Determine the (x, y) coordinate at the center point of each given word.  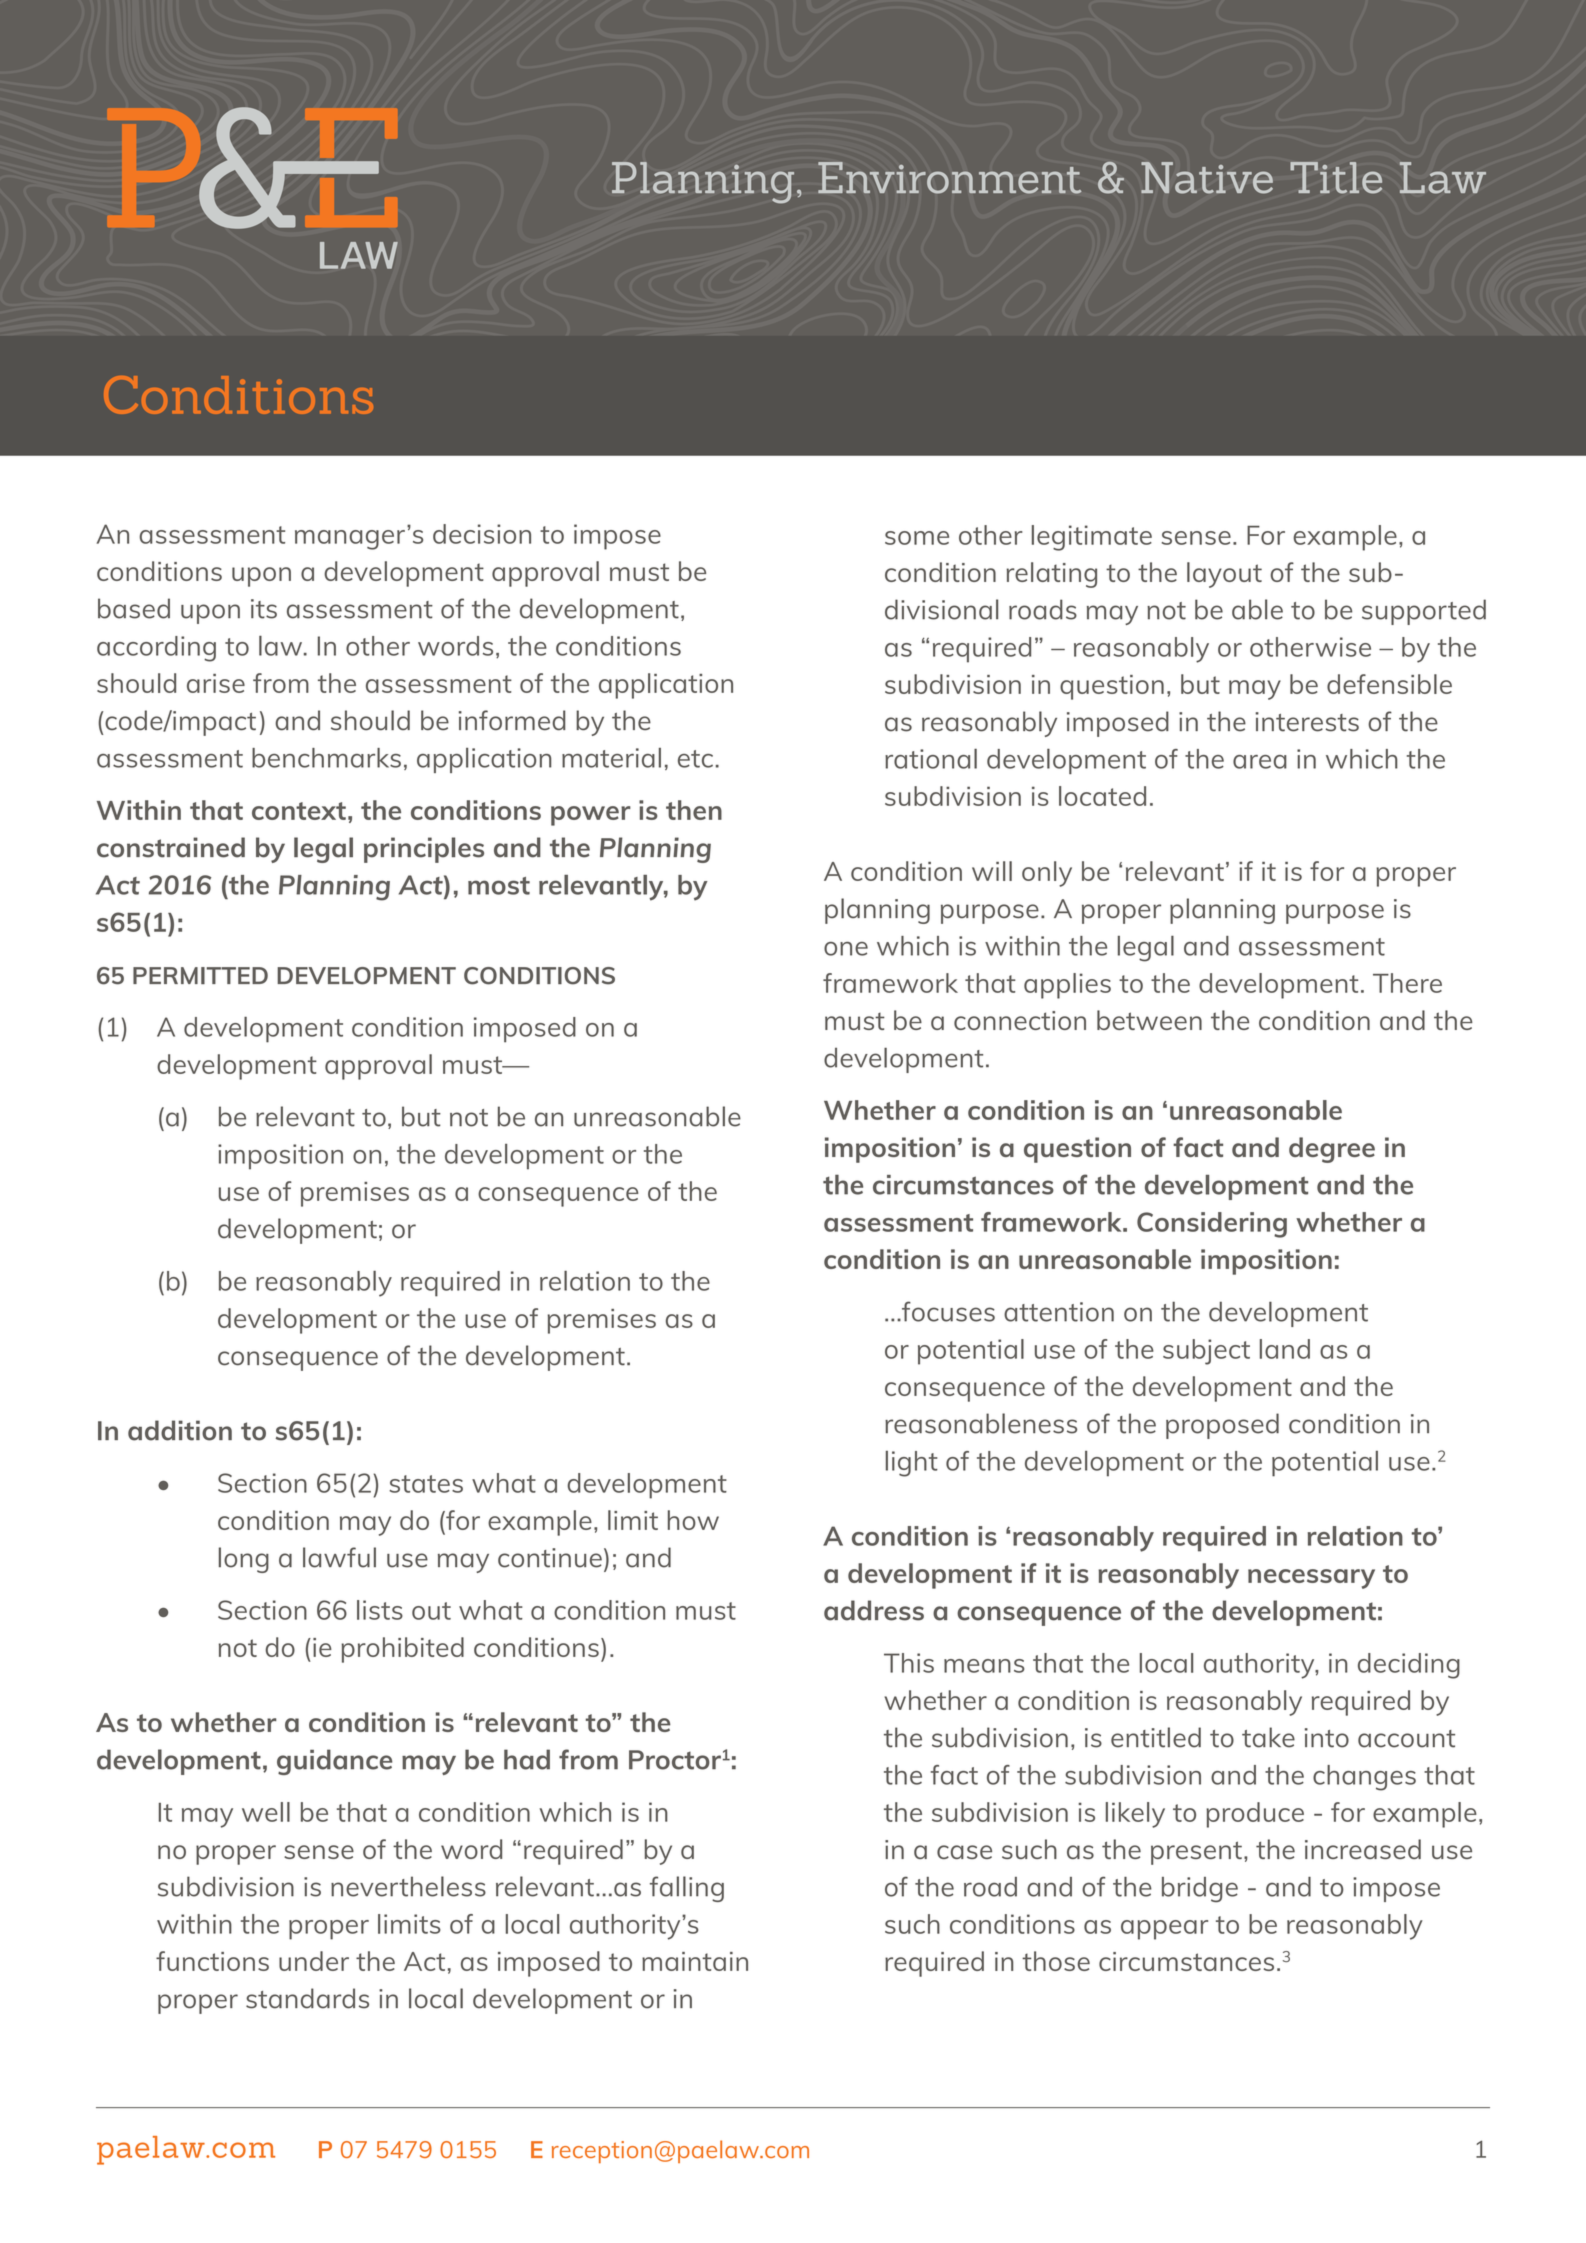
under (314, 1961)
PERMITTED (200, 975)
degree (1332, 1150)
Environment (950, 178)
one (846, 949)
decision (482, 534)
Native (1207, 178)
